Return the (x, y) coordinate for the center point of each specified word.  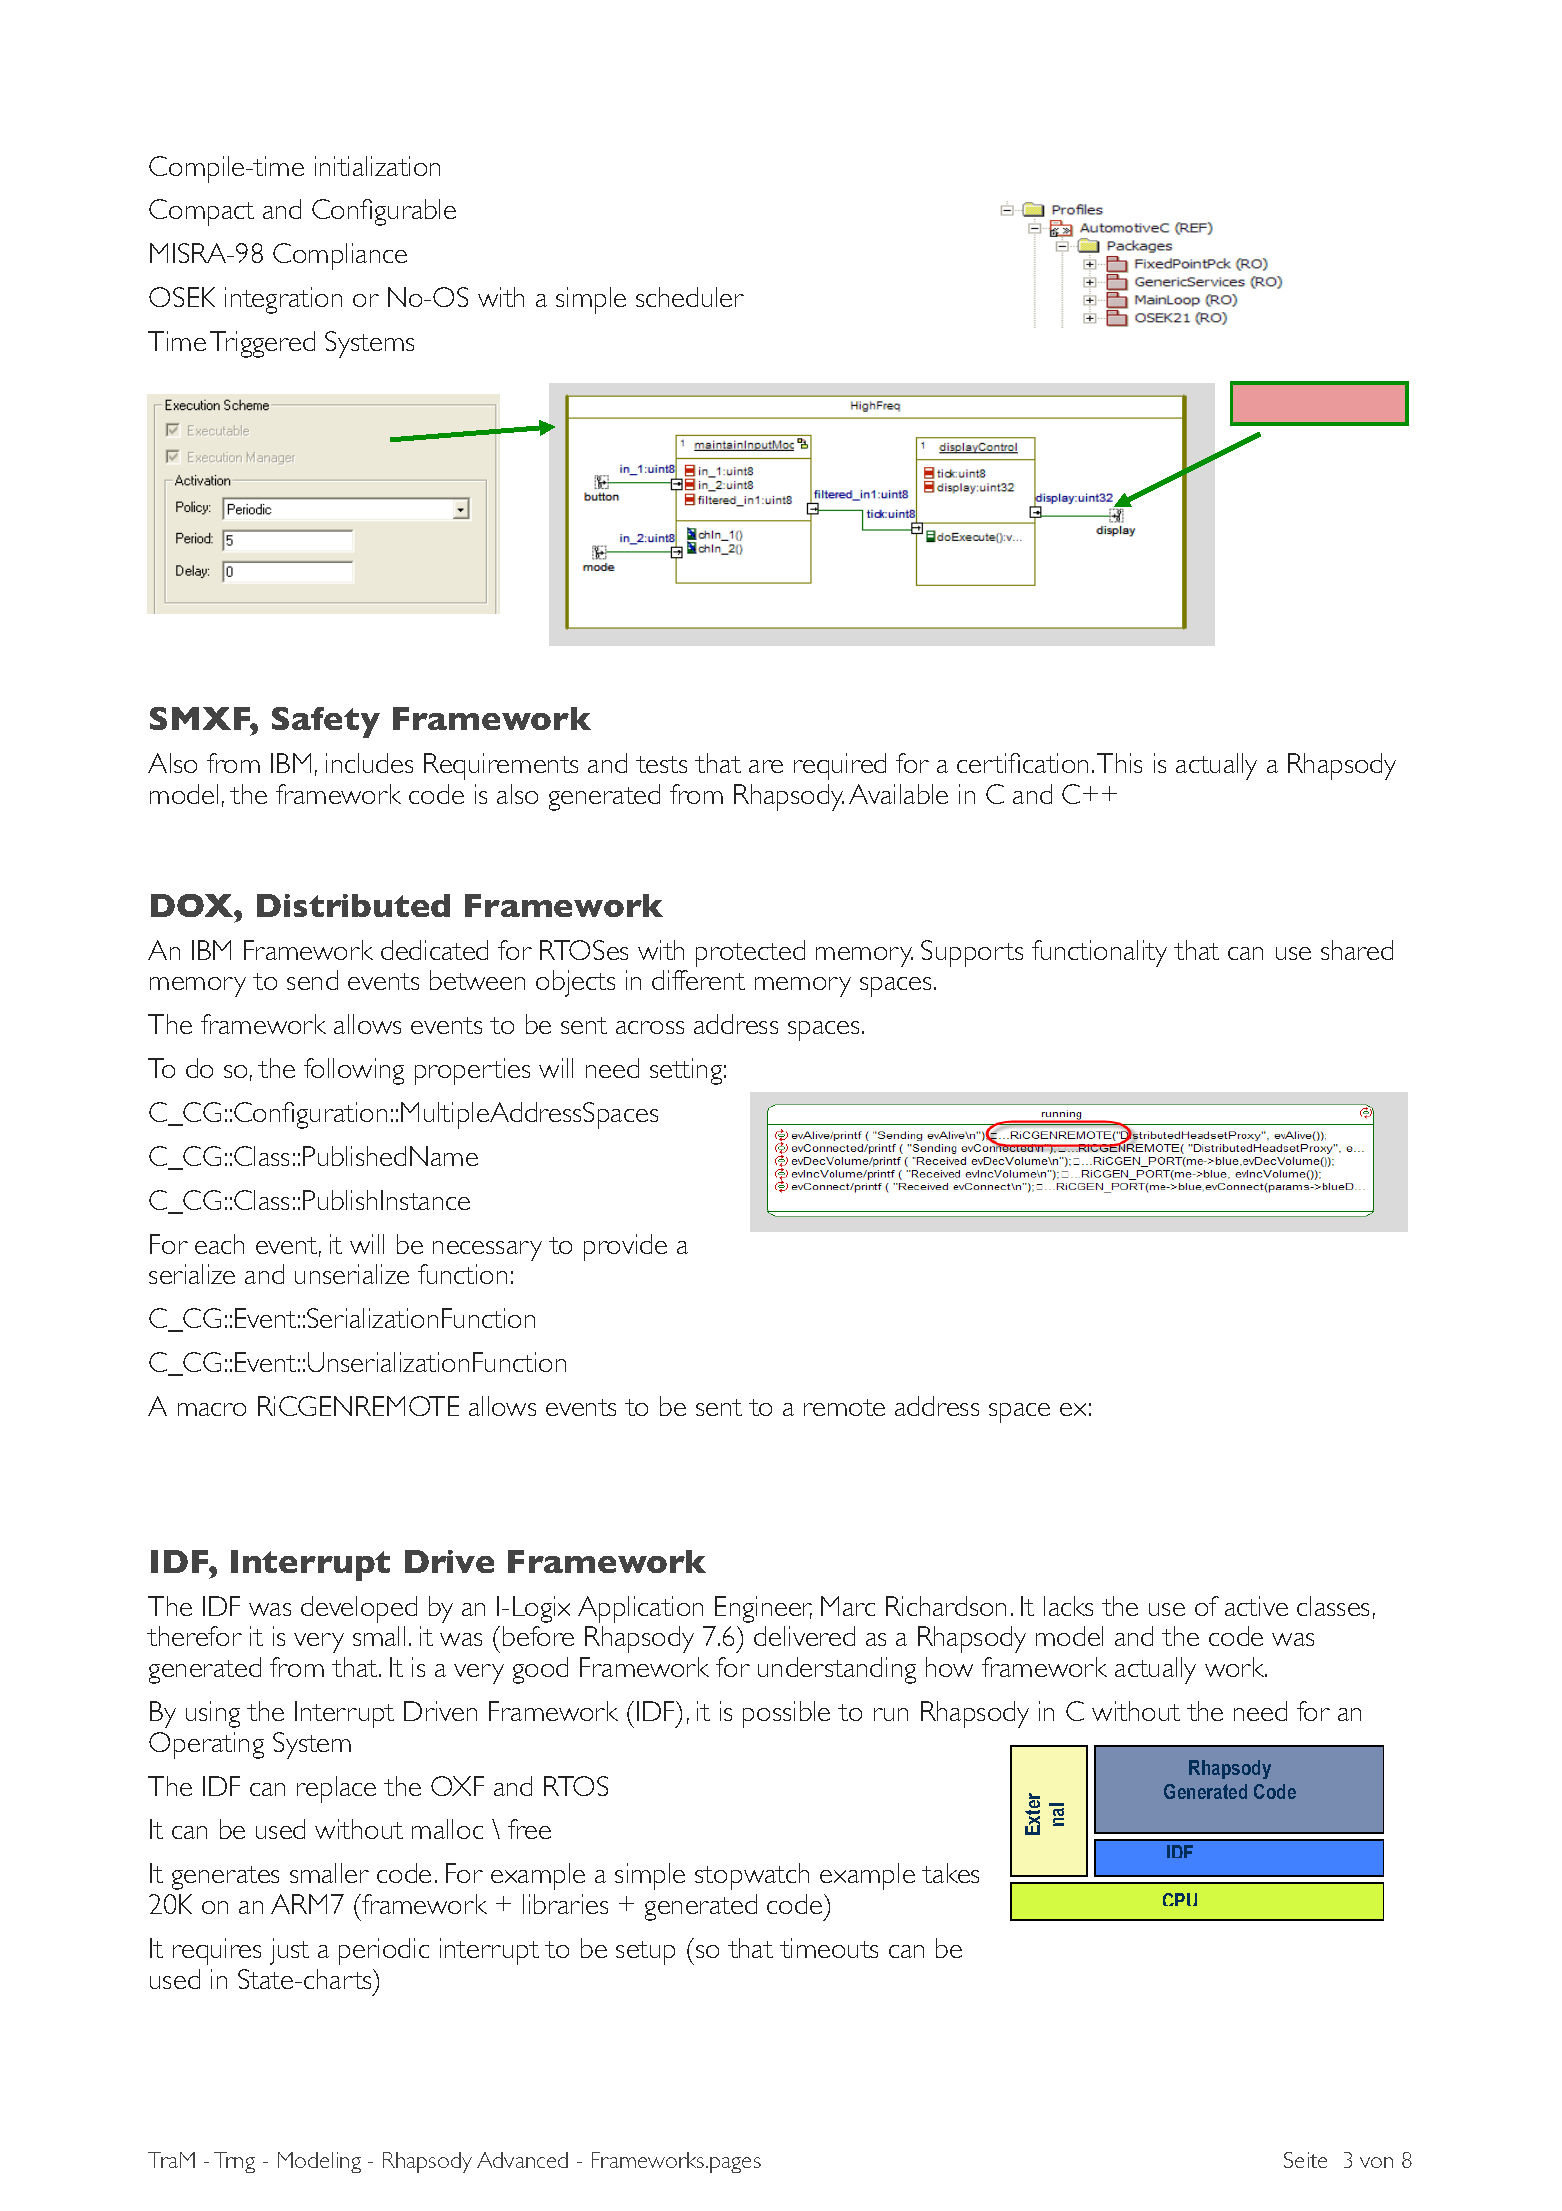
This (1119, 763)
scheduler (690, 297)
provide (625, 1247)
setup (645, 1953)
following (354, 1071)
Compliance (340, 256)
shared (1357, 950)
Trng (234, 2162)
